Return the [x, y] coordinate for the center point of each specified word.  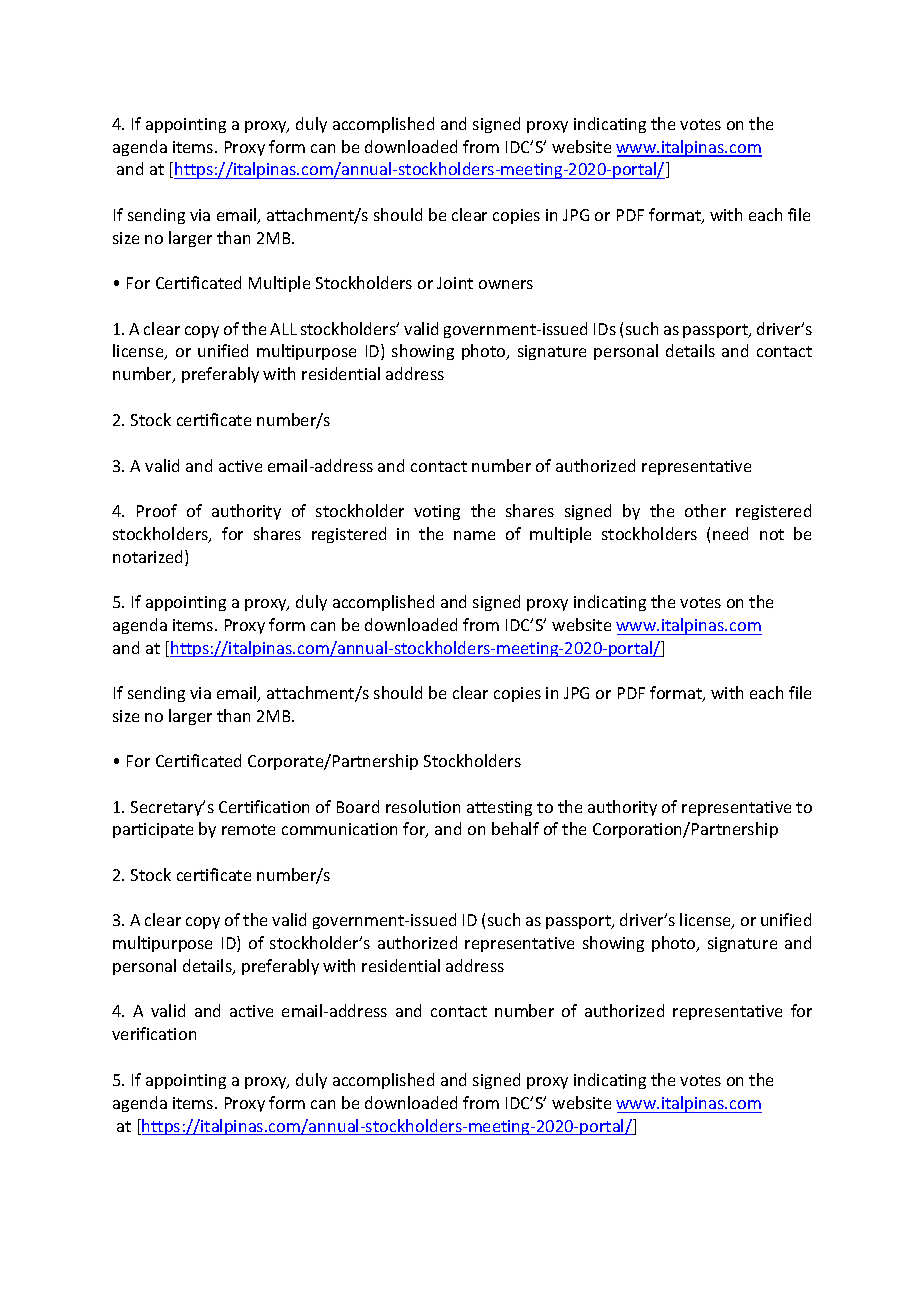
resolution [423, 806]
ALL [283, 329]
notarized [149, 558]
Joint [455, 283]
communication [339, 829]
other [705, 510]
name [474, 535]
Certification [264, 806]
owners [506, 284]
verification [154, 1033]
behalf [515, 828]
